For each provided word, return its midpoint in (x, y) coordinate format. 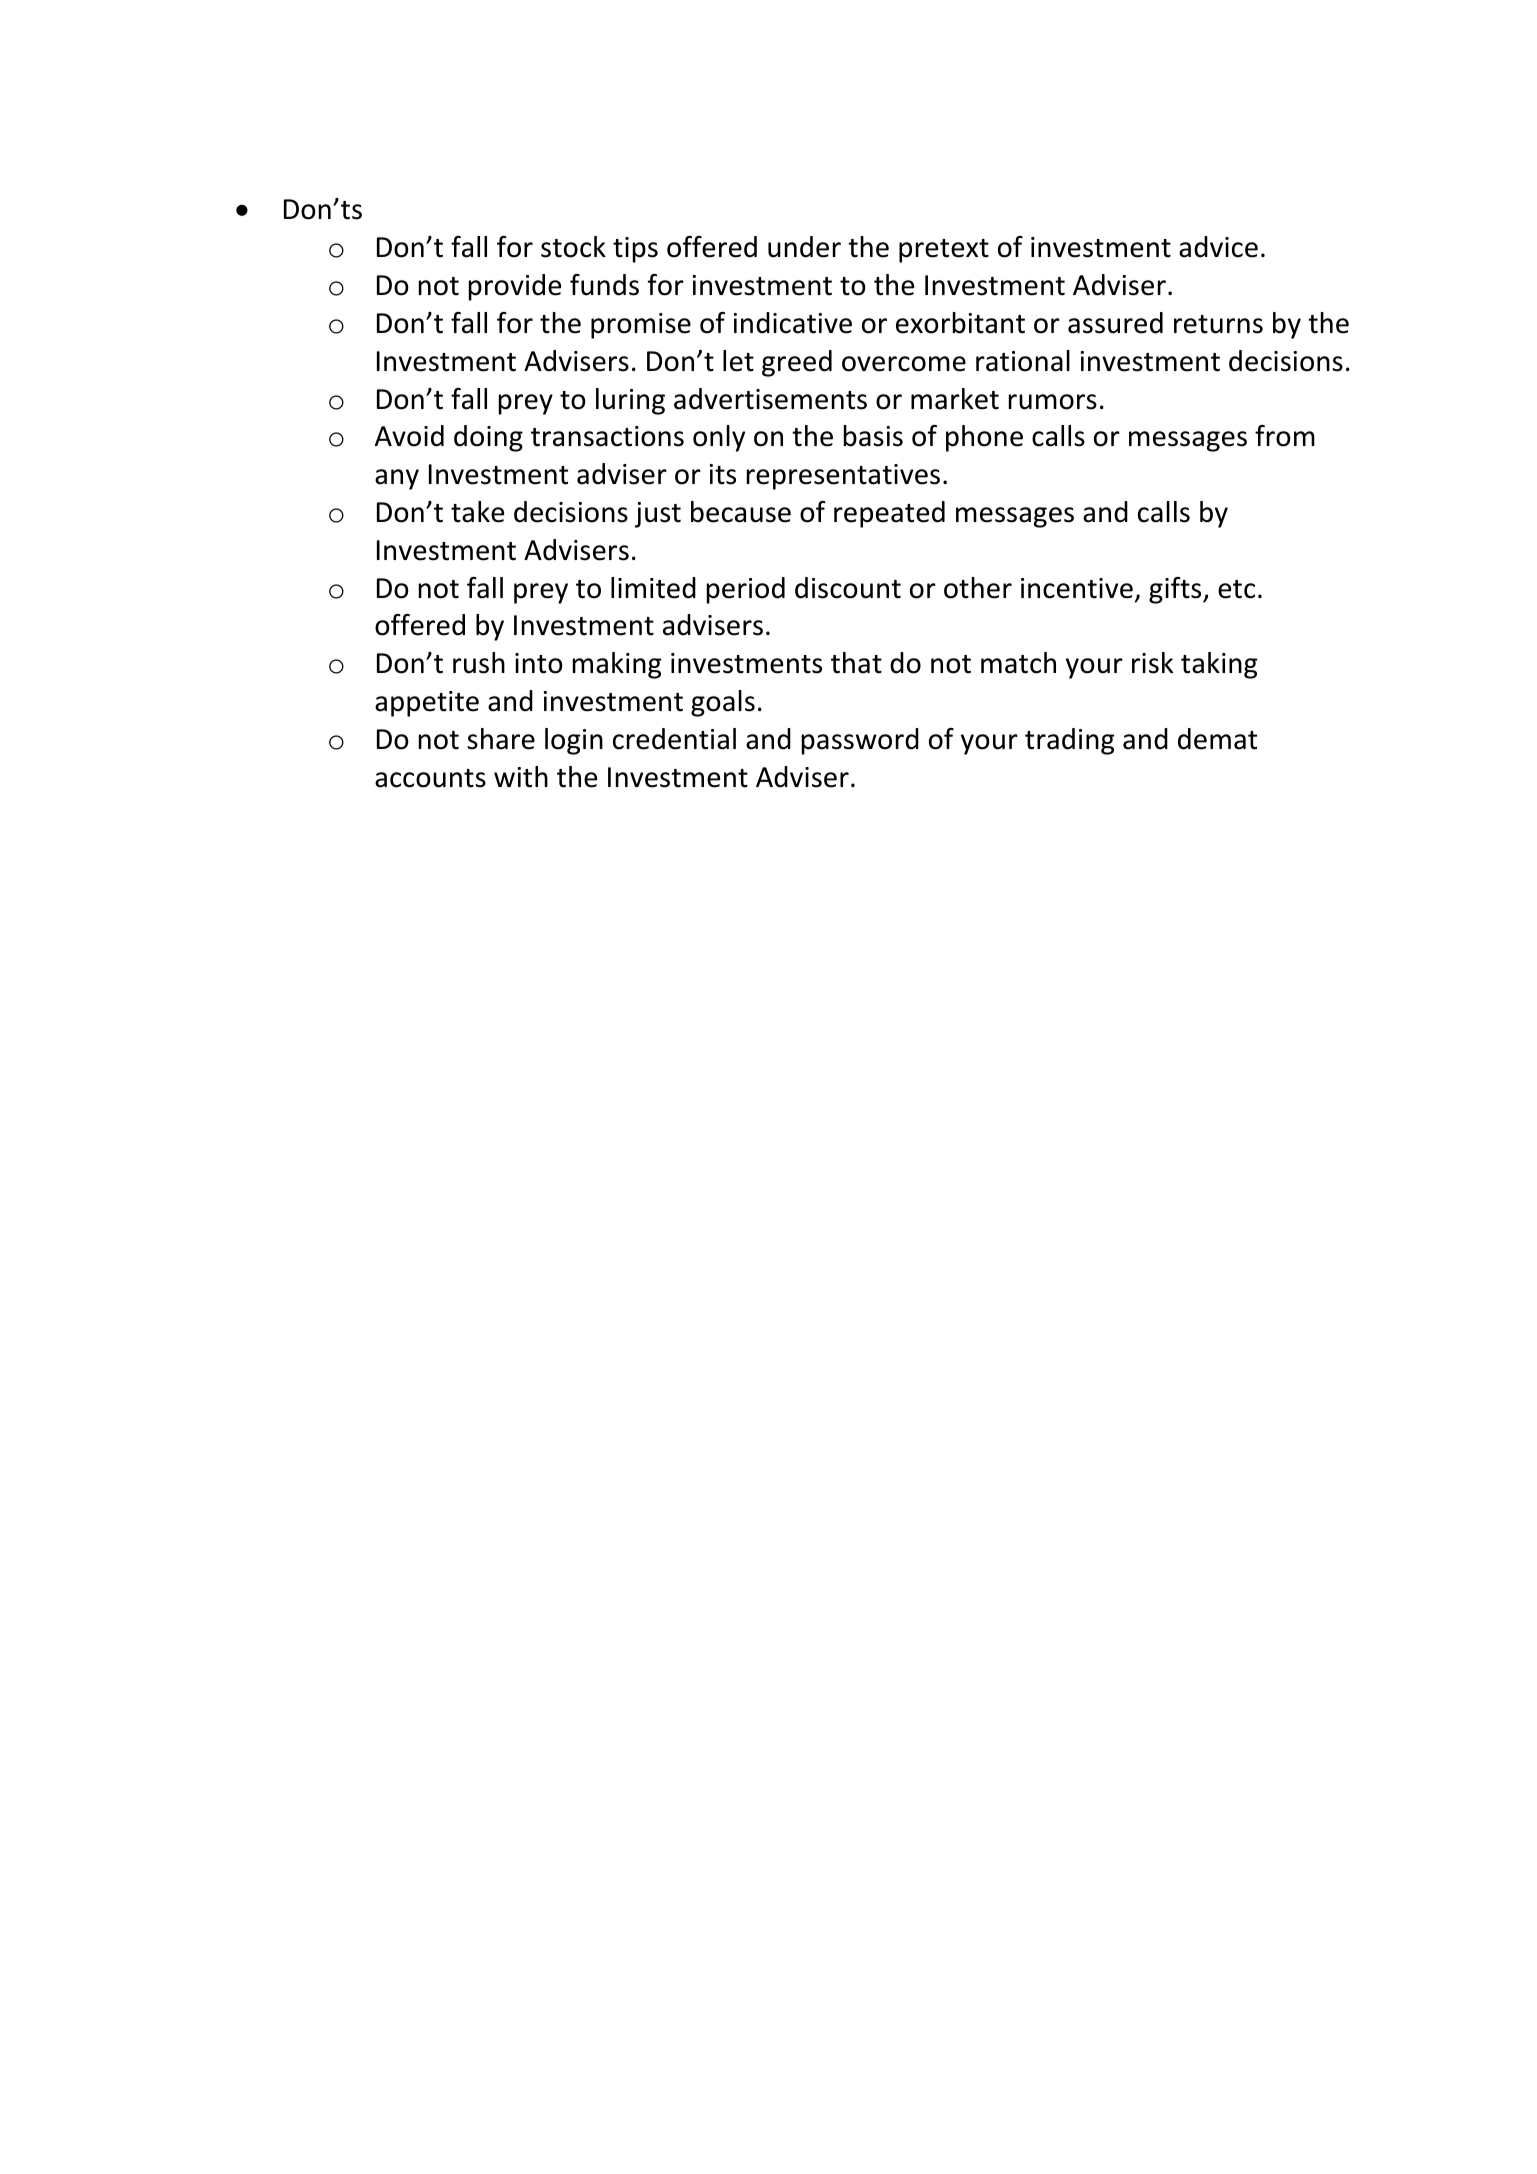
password (860, 741)
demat (1217, 739)
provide (515, 287)
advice (1218, 247)
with (521, 777)
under (804, 247)
